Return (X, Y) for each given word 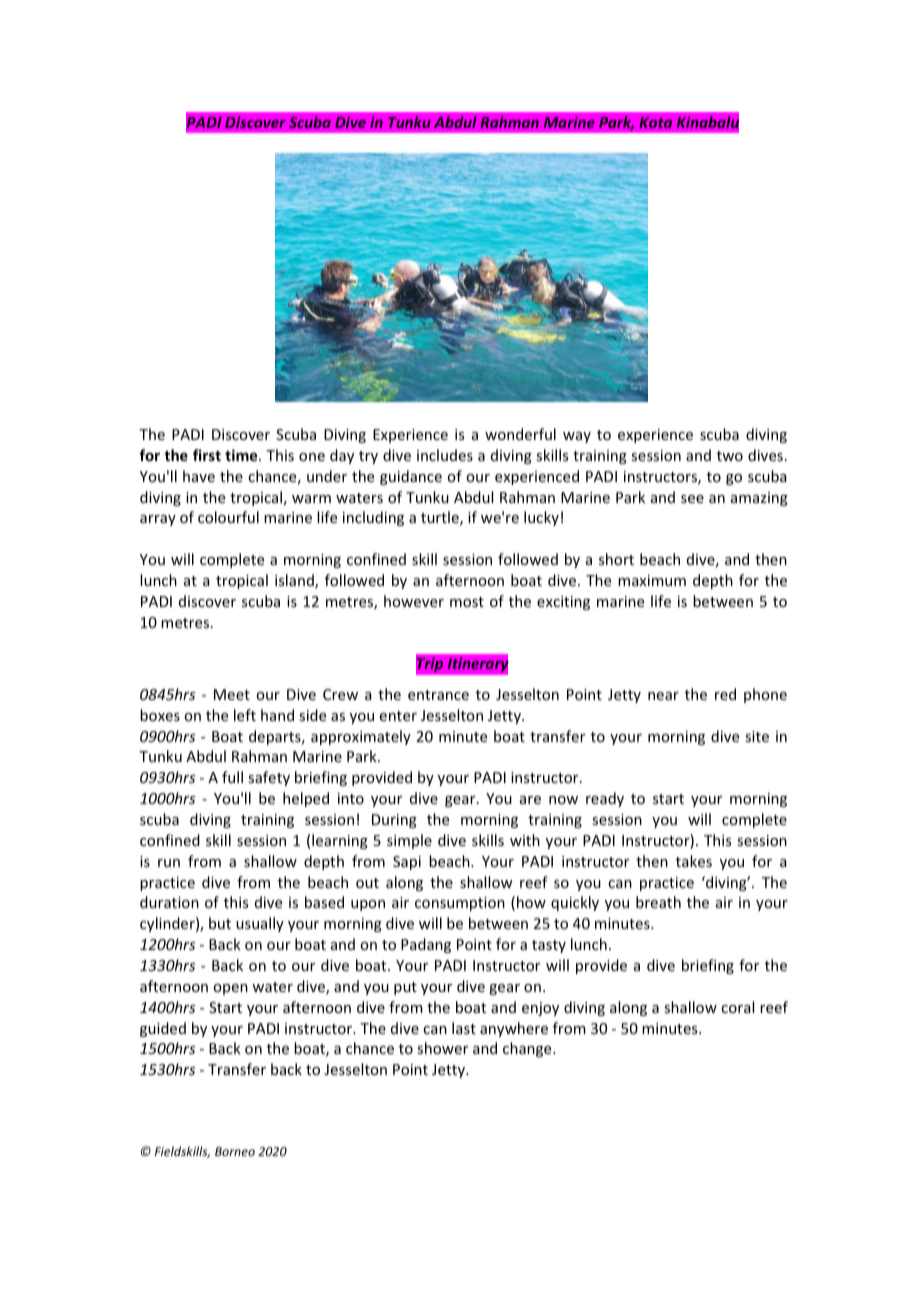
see (692, 499)
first (207, 455)
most (467, 602)
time (242, 455)
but (220, 923)
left (245, 715)
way (577, 437)
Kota (655, 122)
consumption (460, 904)
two (730, 456)
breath (658, 902)
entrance (438, 695)
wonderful (520, 434)
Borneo (235, 1151)
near (663, 696)
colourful (228, 517)
